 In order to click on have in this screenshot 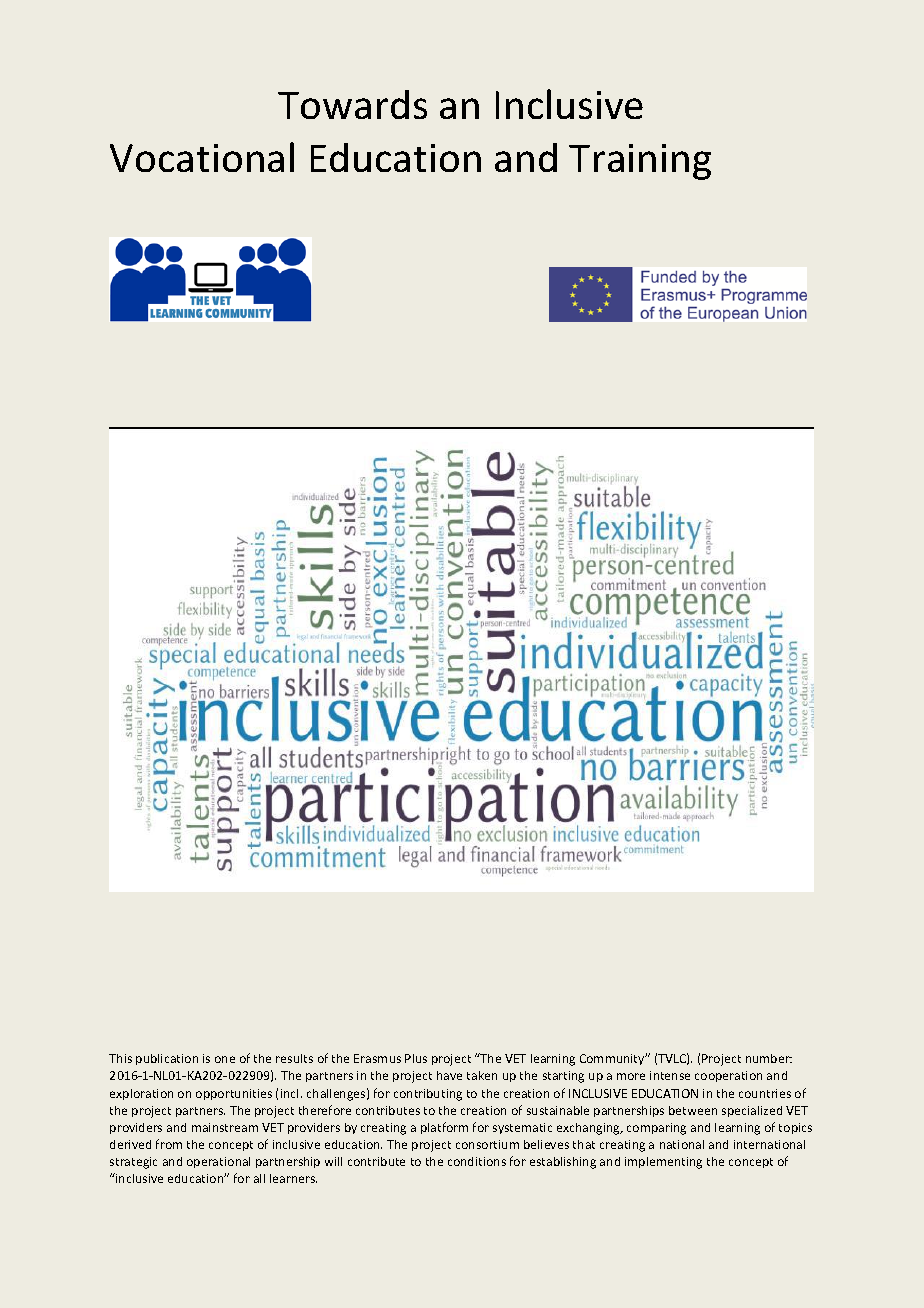, I will do `click(449, 1075)`.
